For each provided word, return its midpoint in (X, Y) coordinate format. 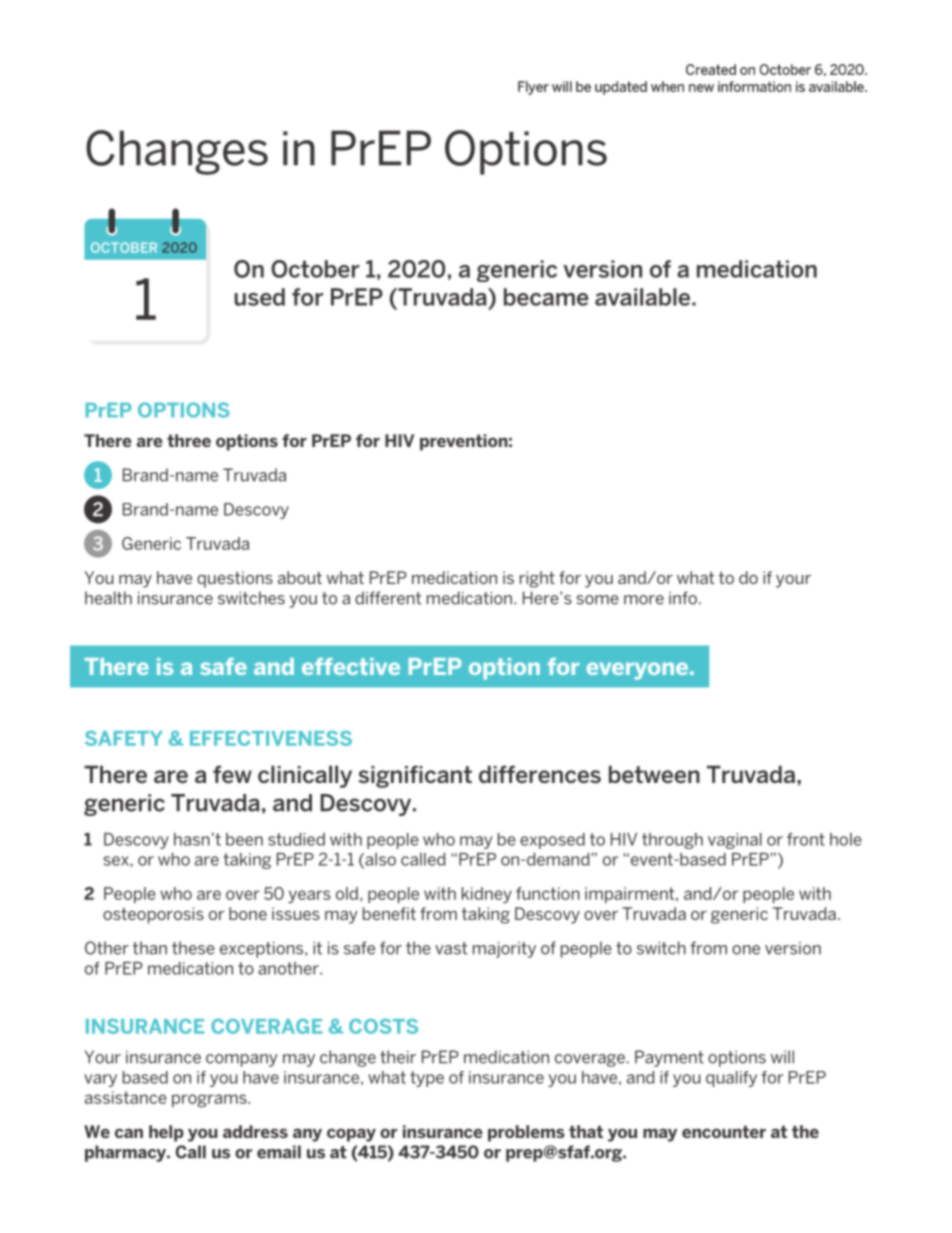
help (166, 1133)
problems (526, 1133)
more (644, 600)
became (546, 297)
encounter (724, 1131)
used (259, 297)
